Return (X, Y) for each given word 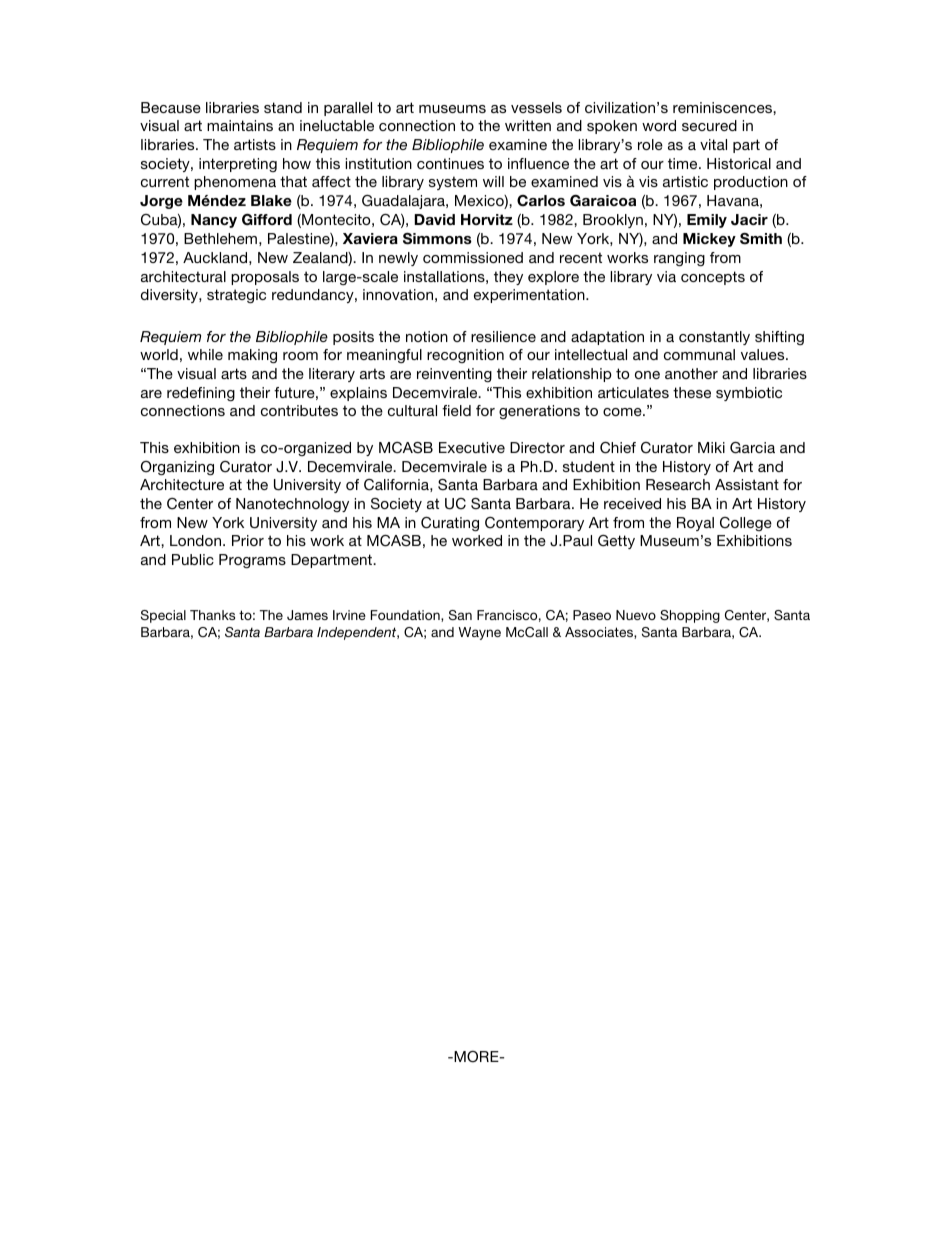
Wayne (480, 633)
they (508, 278)
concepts (713, 278)
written (528, 125)
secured (709, 125)
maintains (240, 125)
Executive (472, 447)
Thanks (212, 615)
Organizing (177, 468)
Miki (711, 447)
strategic (236, 296)
